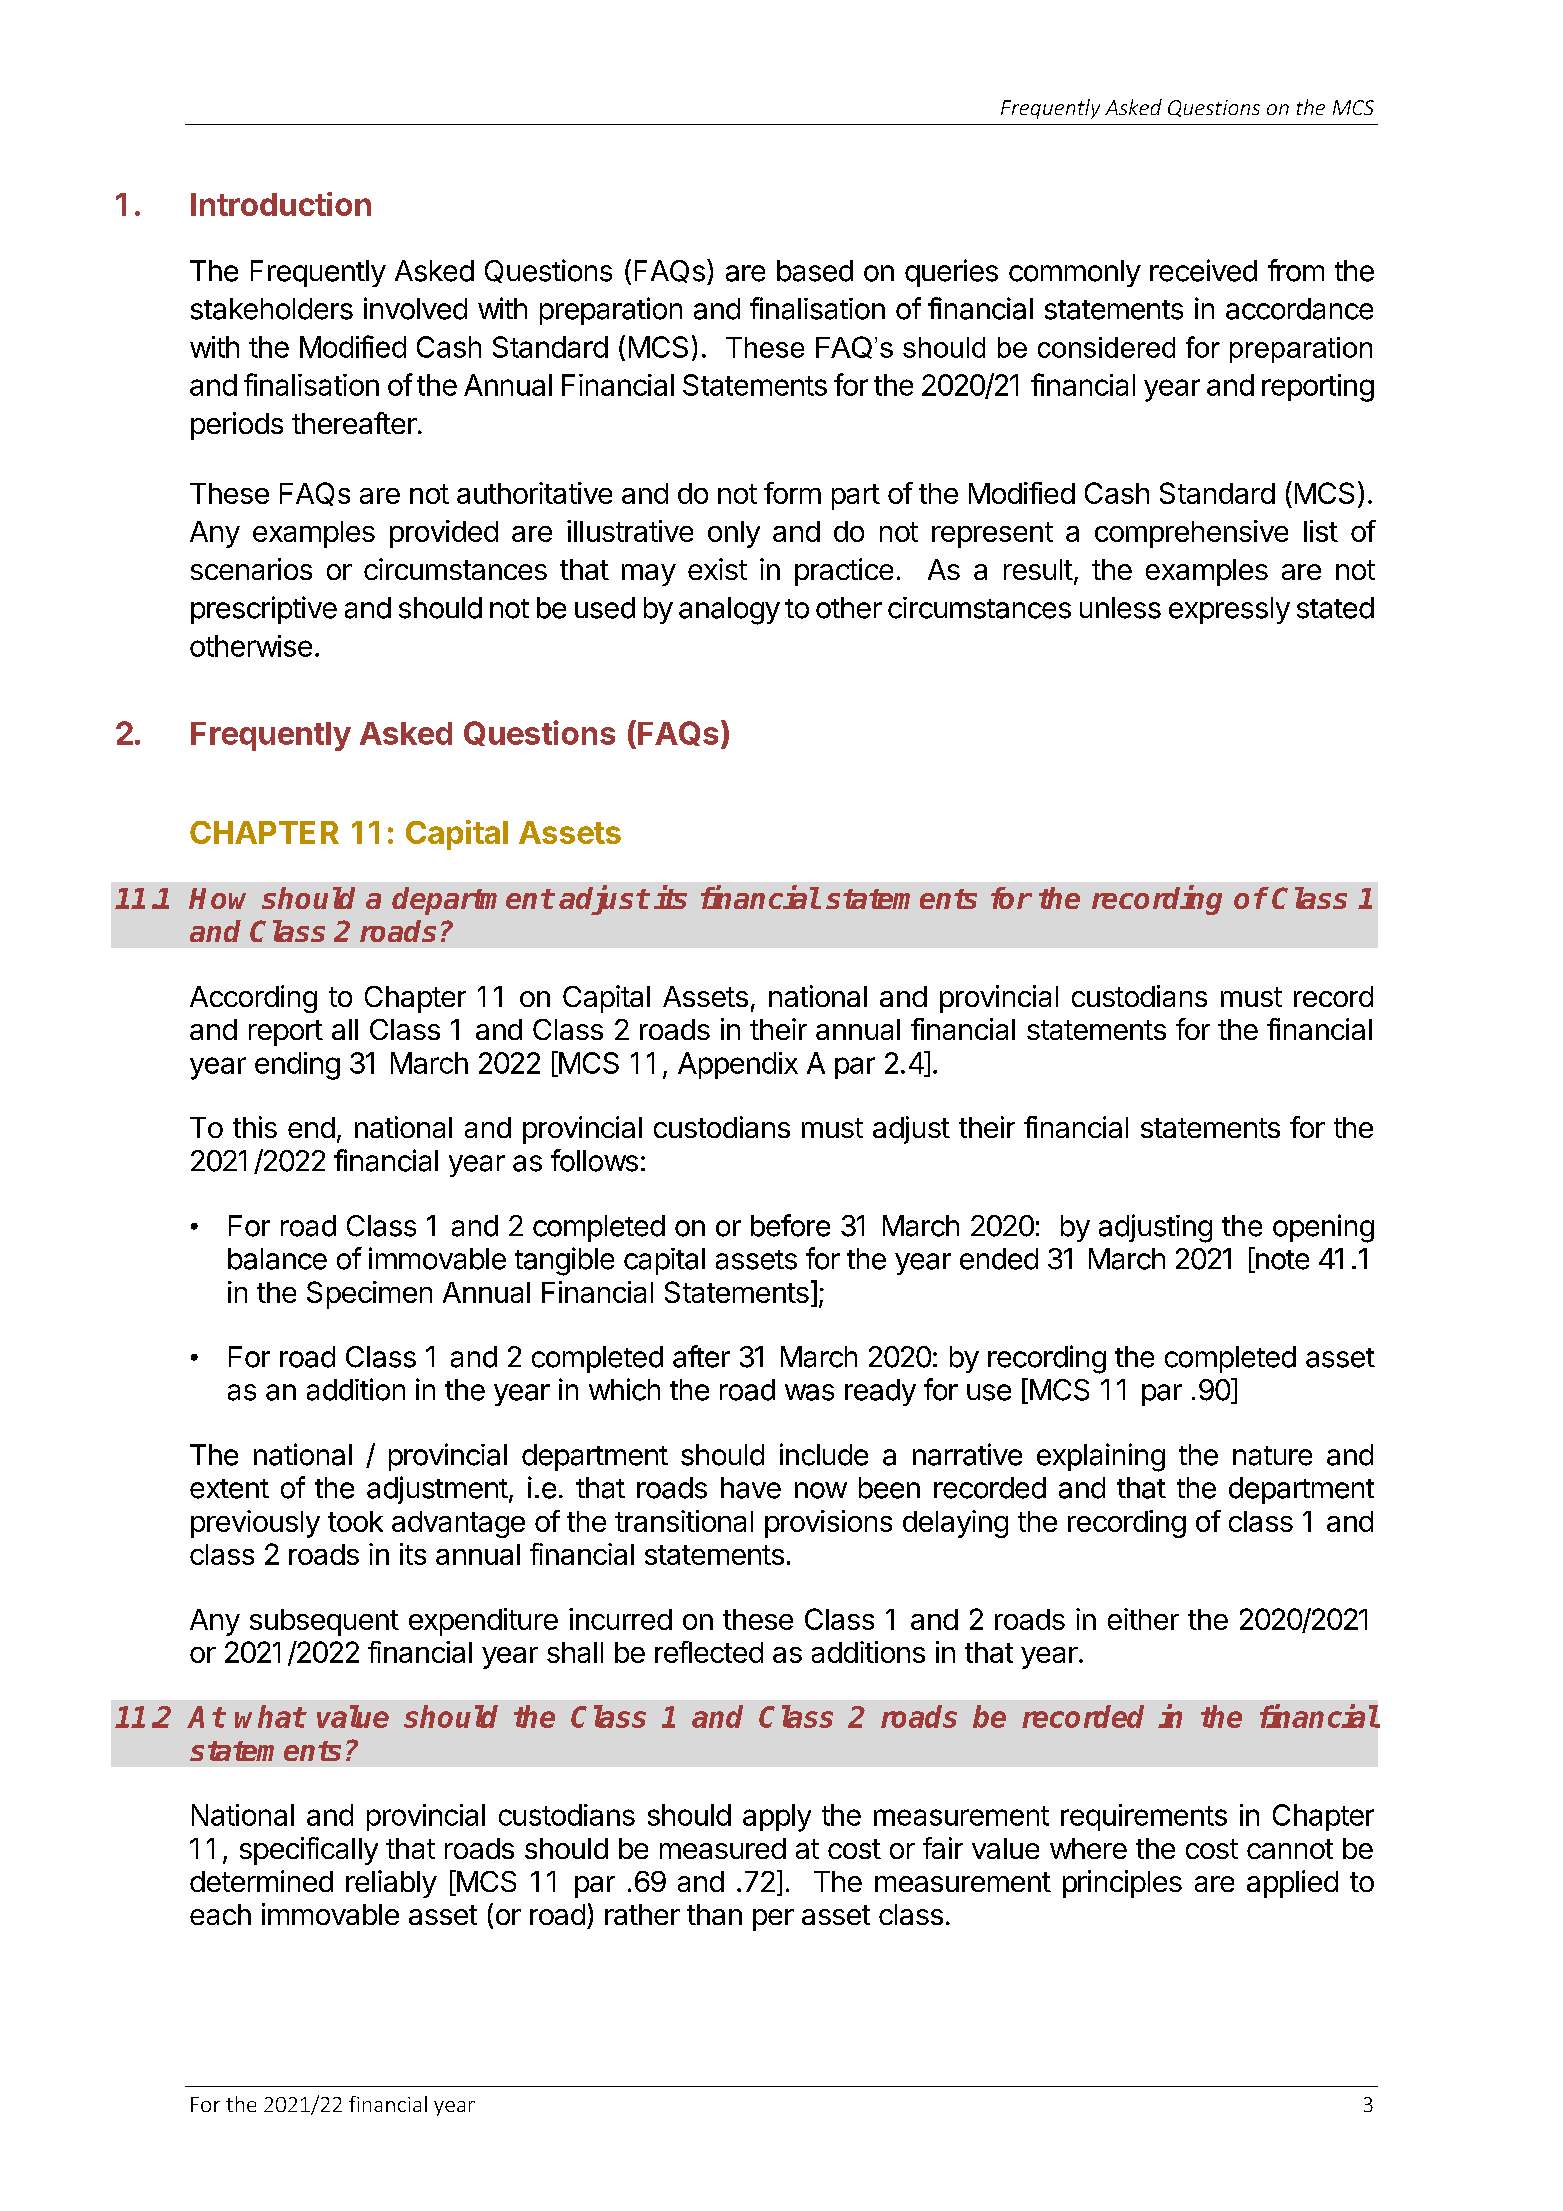 The image size is (1563, 2211). Describe the element at coordinates (1229, 610) in the screenshot. I see `expressly` at that location.
